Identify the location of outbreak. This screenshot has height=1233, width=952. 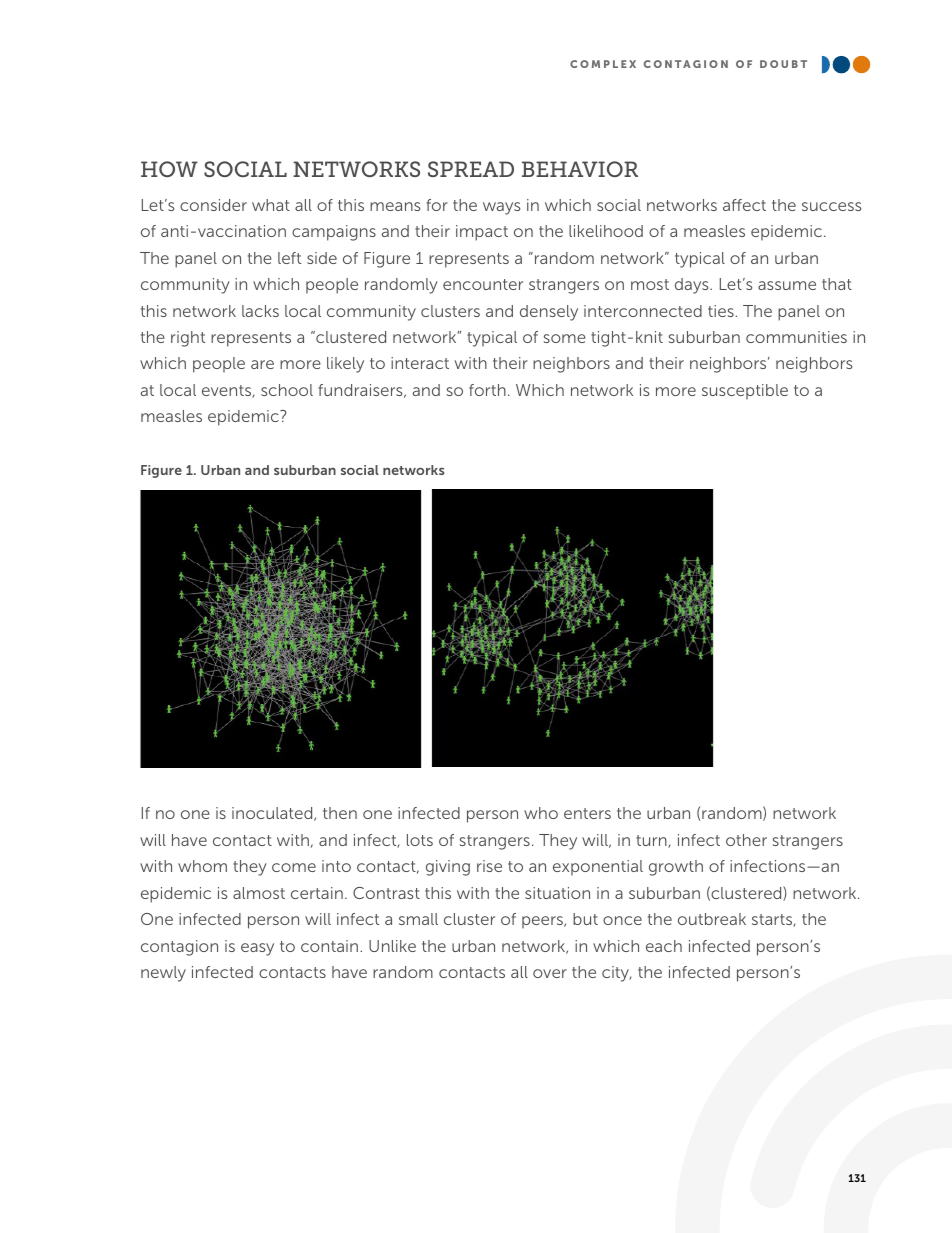
(712, 919).
